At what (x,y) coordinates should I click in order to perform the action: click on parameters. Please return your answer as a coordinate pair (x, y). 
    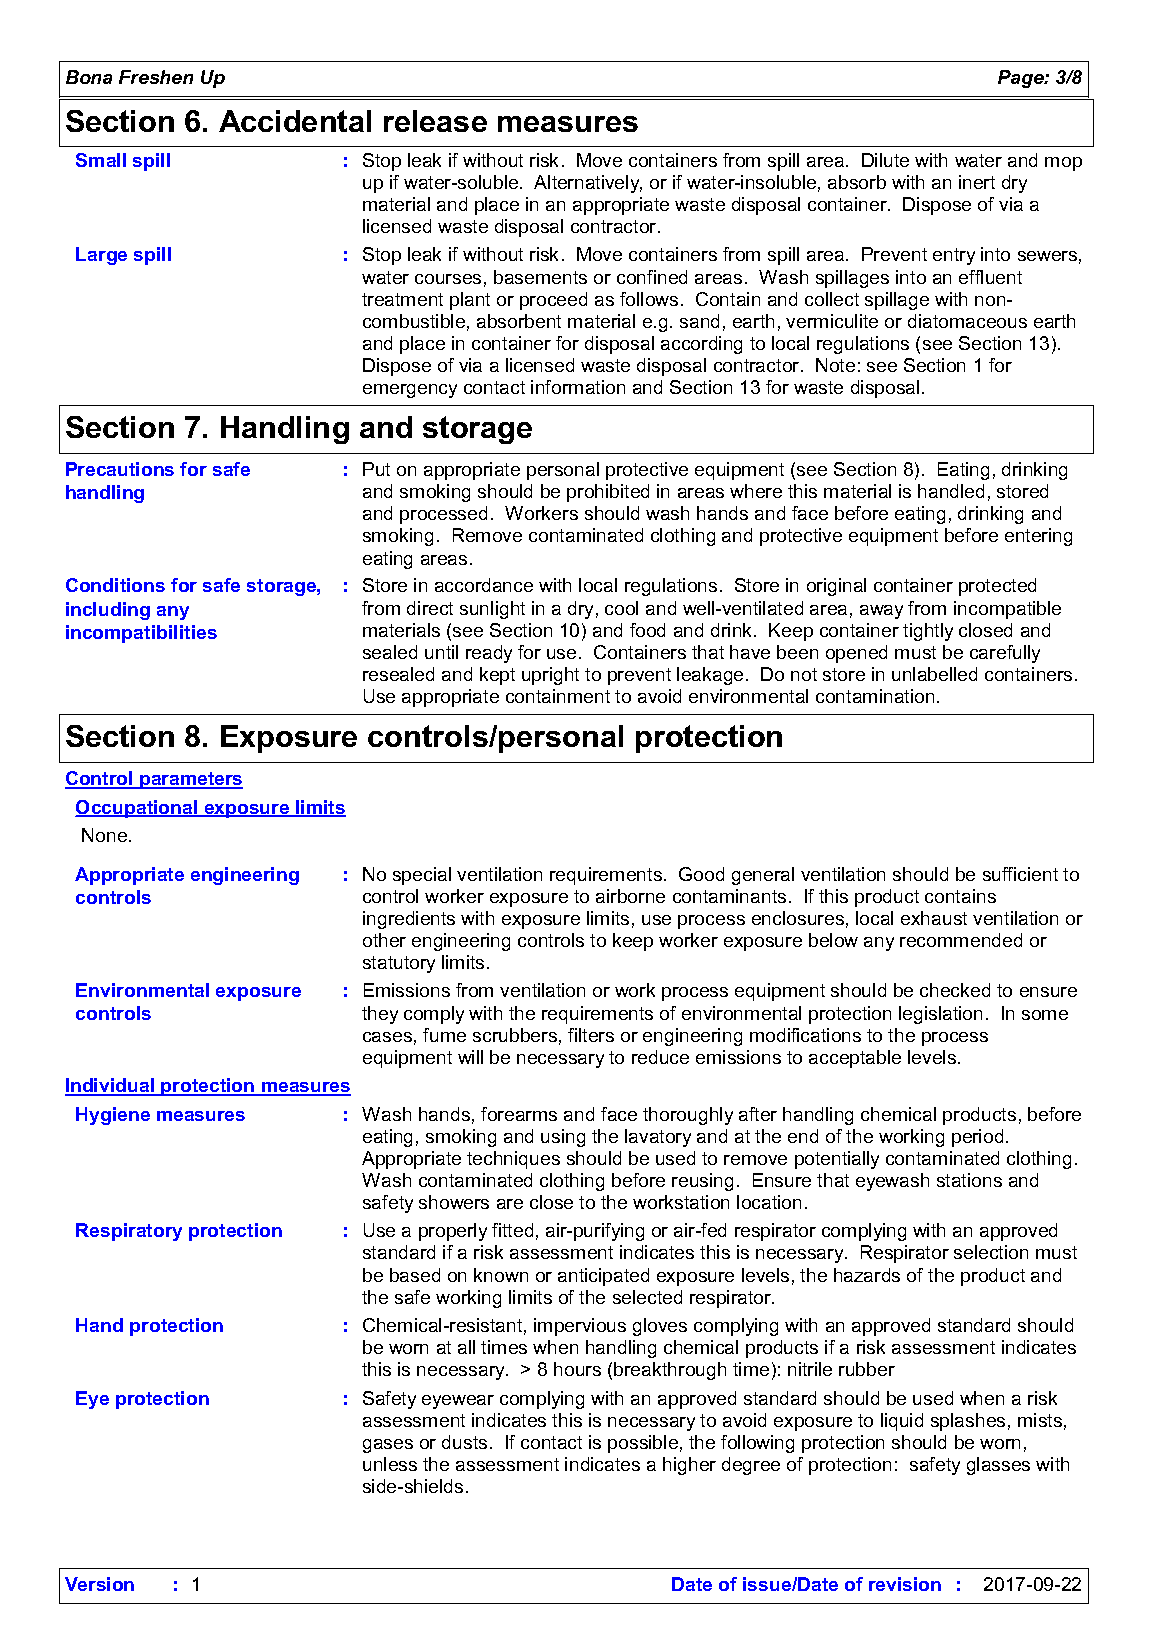
    Looking at the image, I should click on (190, 780).
